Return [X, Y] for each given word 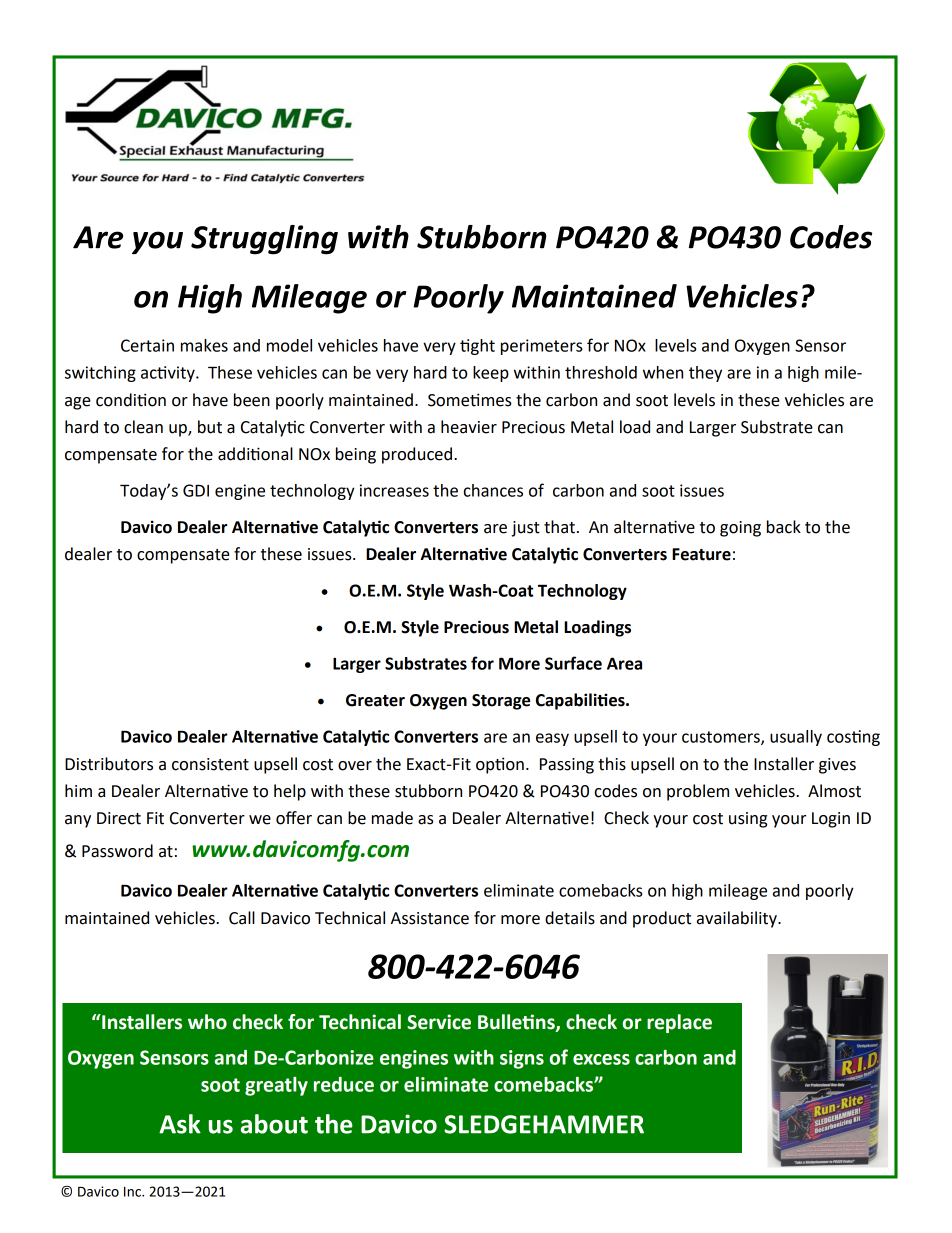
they [705, 374]
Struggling [264, 240]
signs [522, 1059]
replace [679, 1023]
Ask [180, 1124]
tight [477, 347]
